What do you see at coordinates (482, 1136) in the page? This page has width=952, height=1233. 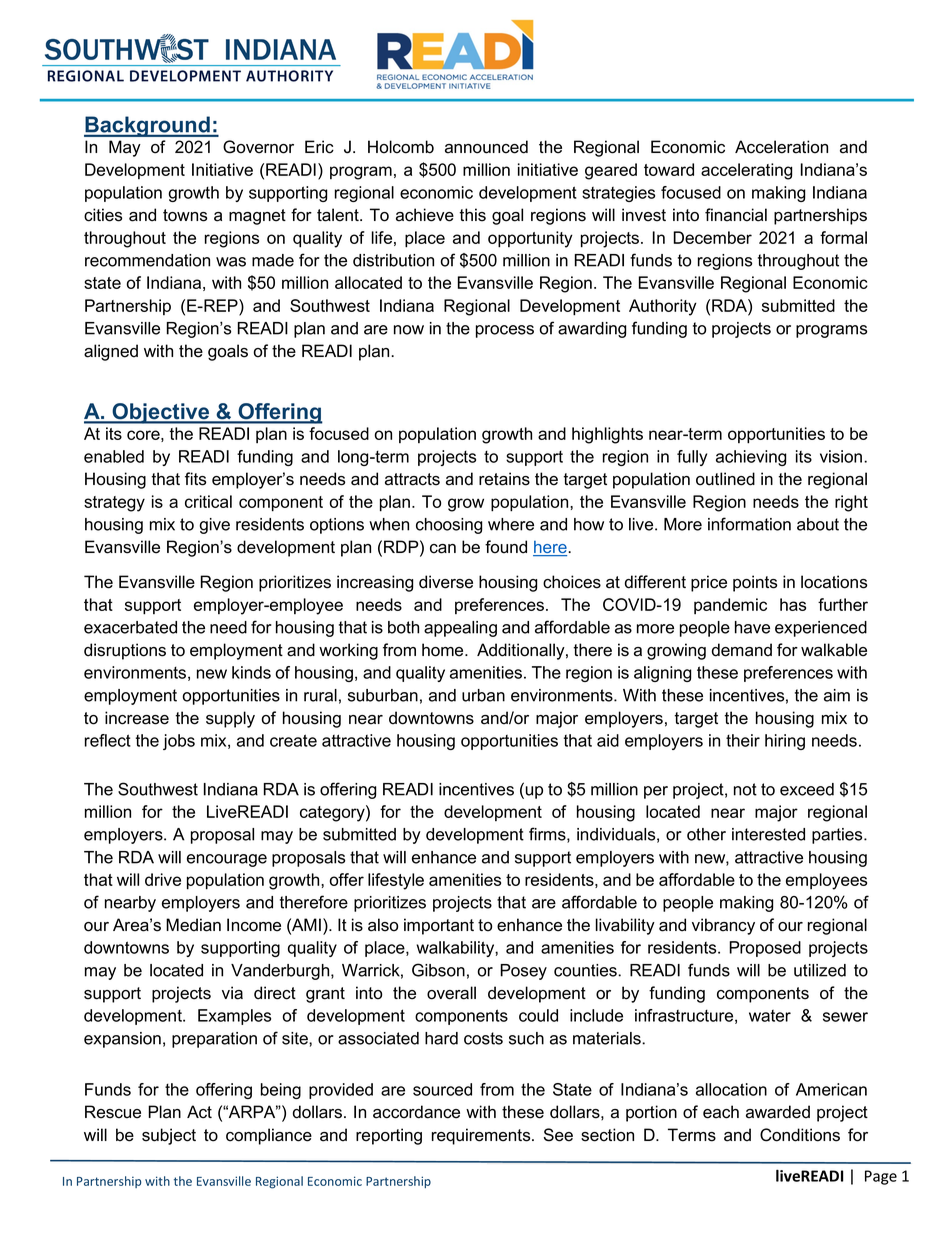 I see `requirements` at bounding box center [482, 1136].
